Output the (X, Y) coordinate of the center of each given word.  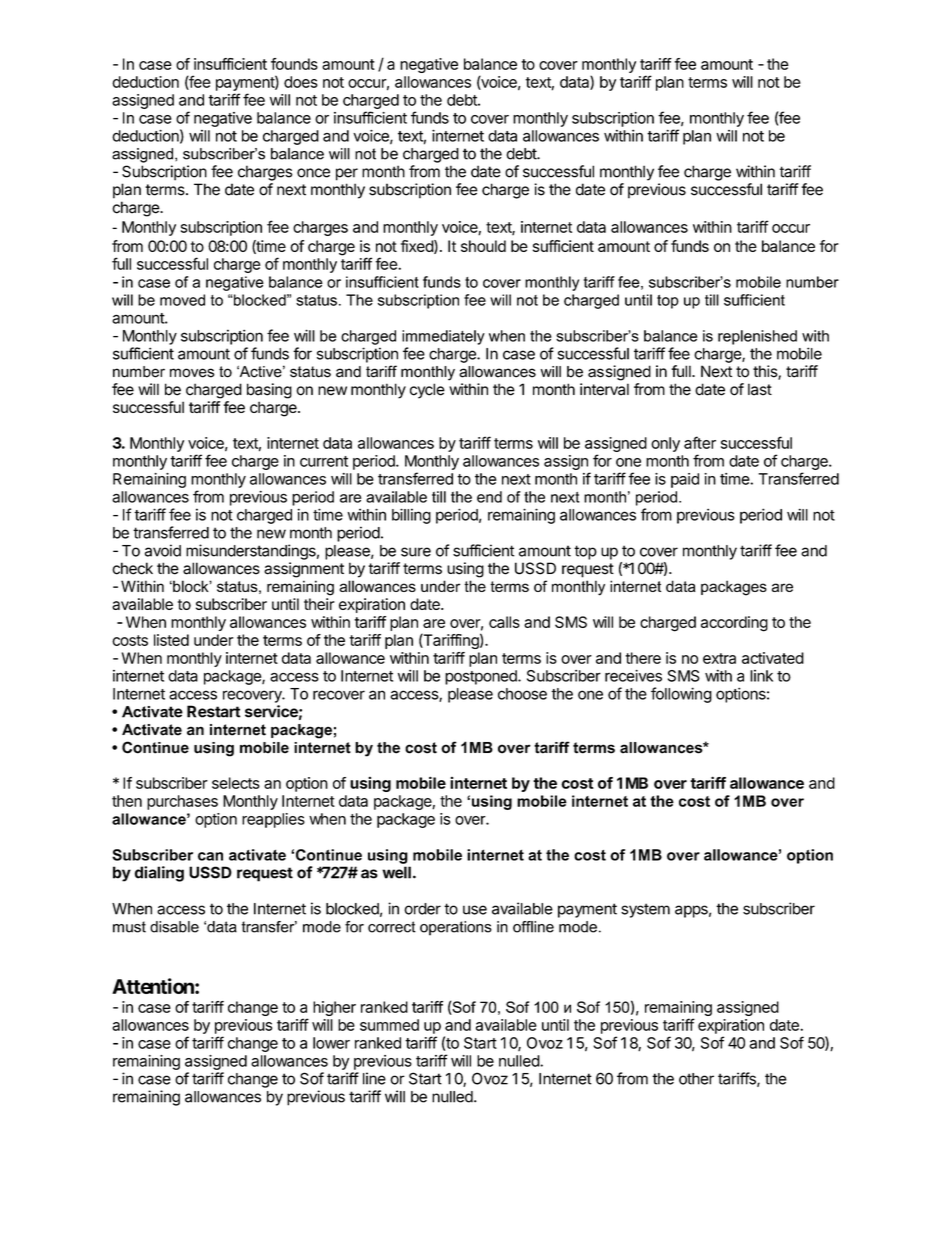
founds (294, 64)
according (734, 624)
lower (331, 1043)
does (301, 82)
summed (389, 1025)
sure (416, 552)
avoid (163, 550)
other (696, 1079)
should (483, 246)
